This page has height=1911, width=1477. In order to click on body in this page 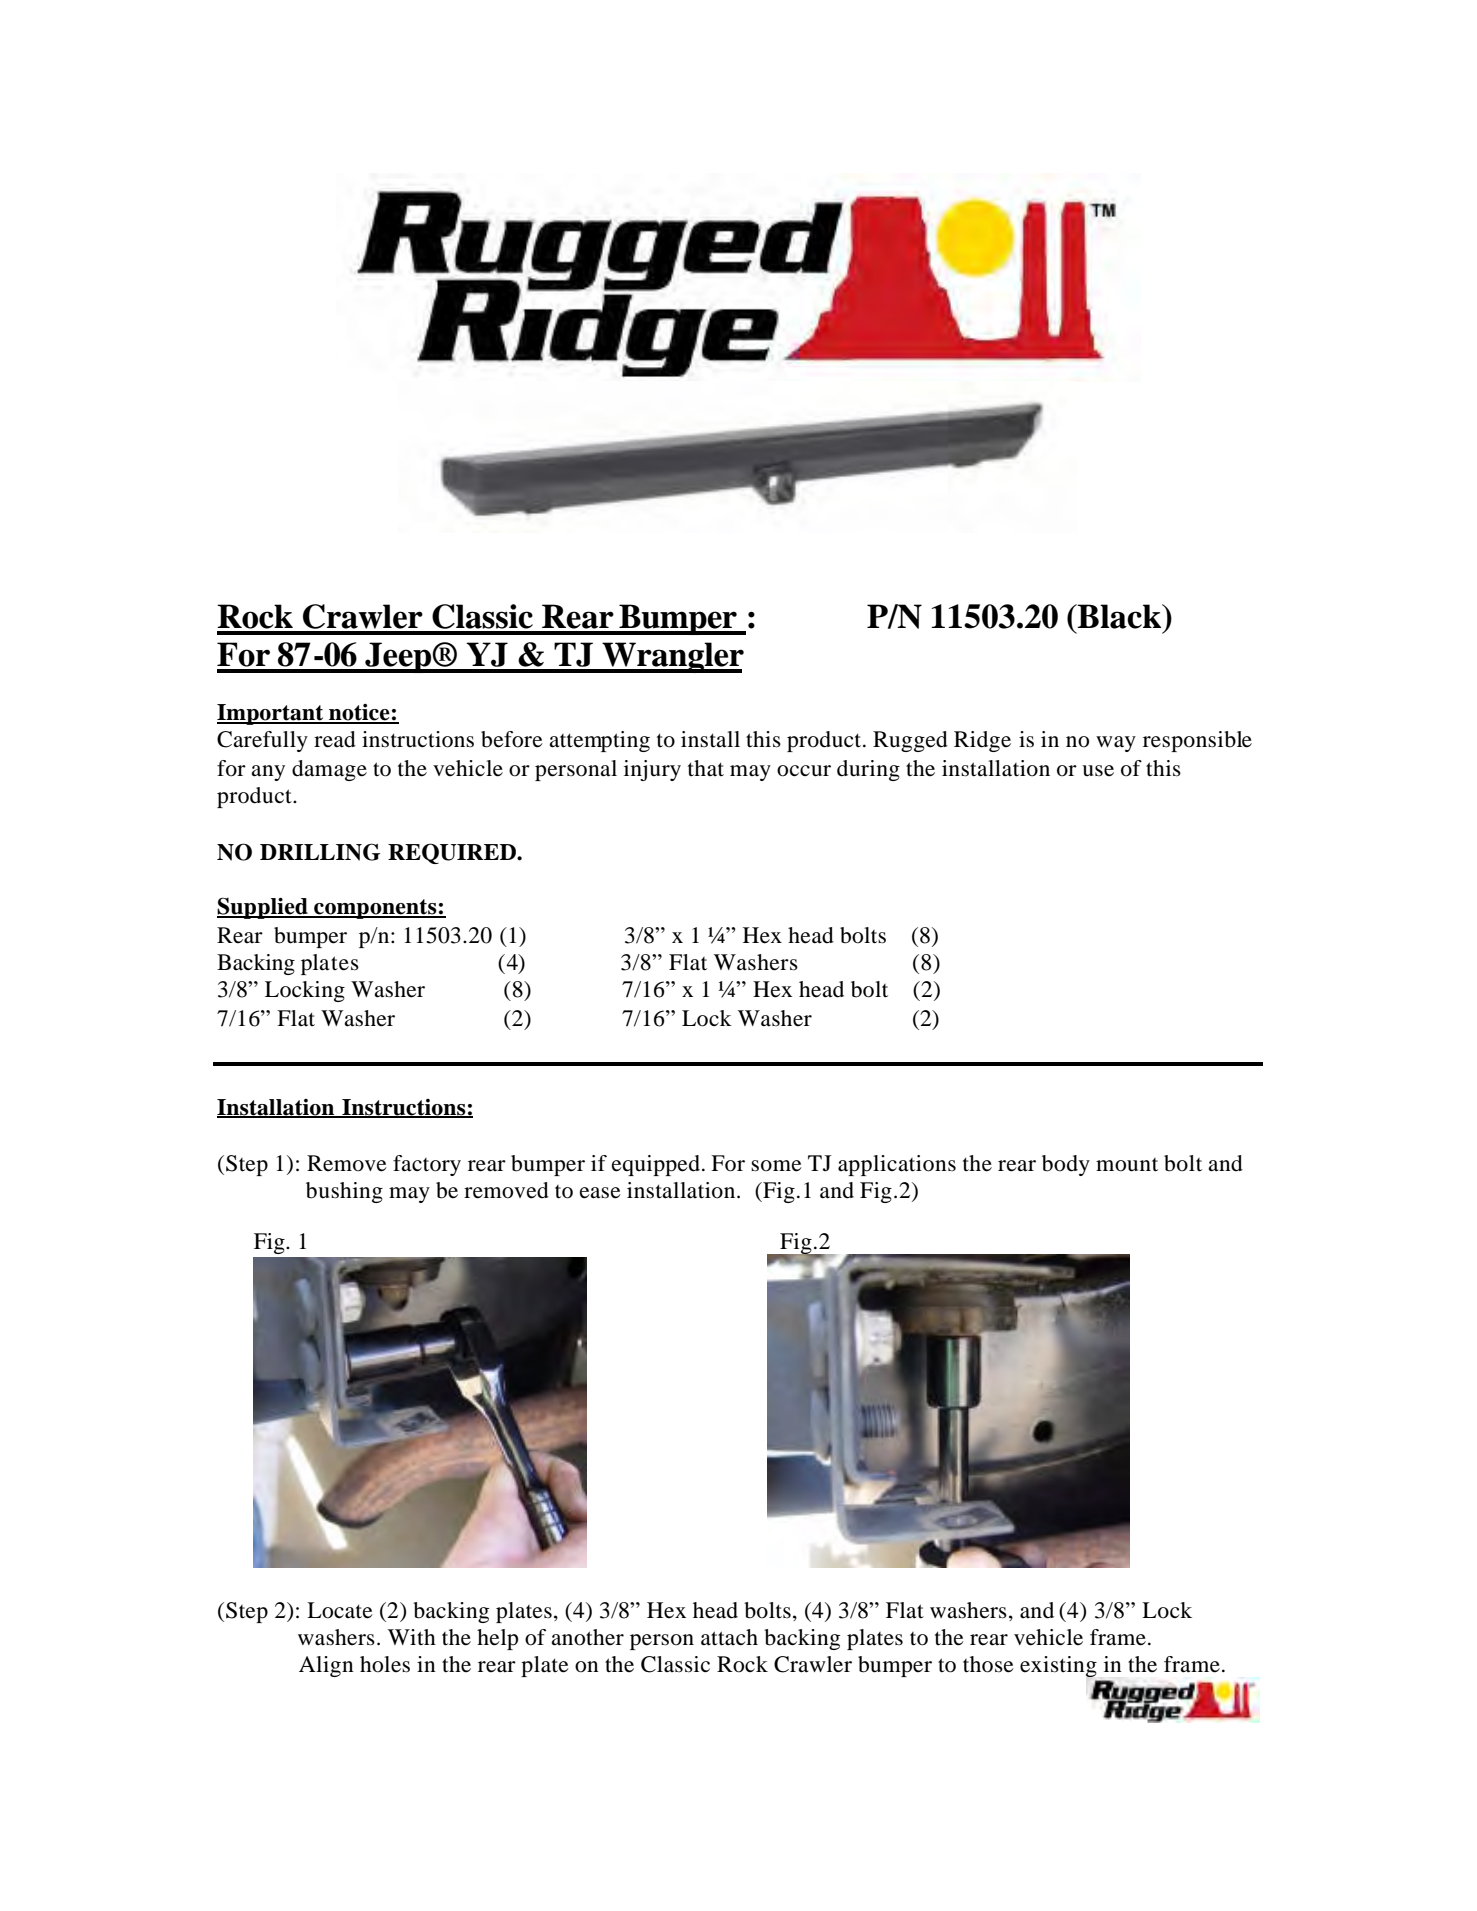, I will do `click(1066, 1165)`.
